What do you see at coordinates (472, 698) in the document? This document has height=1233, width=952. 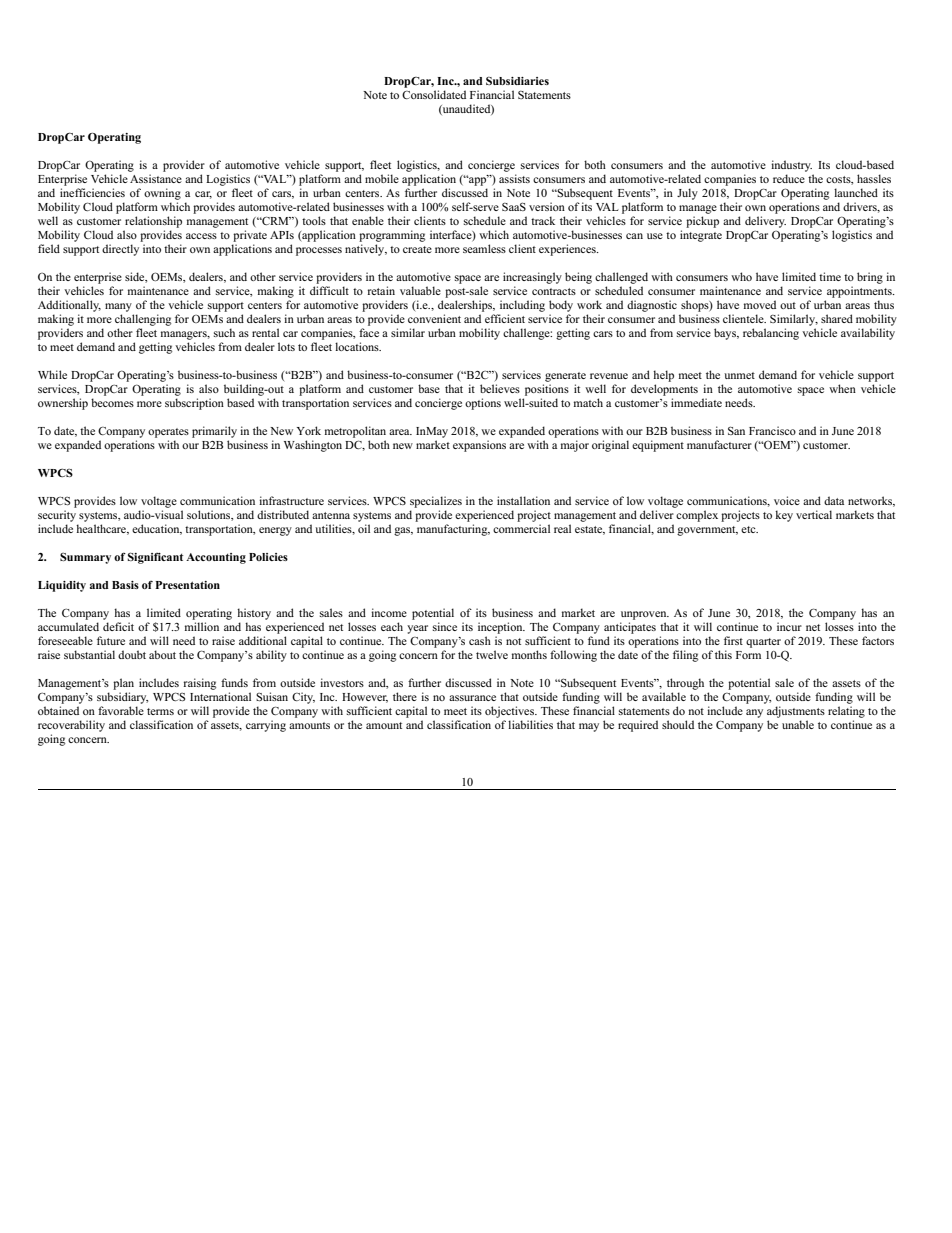 I see `assurance` at bounding box center [472, 698].
